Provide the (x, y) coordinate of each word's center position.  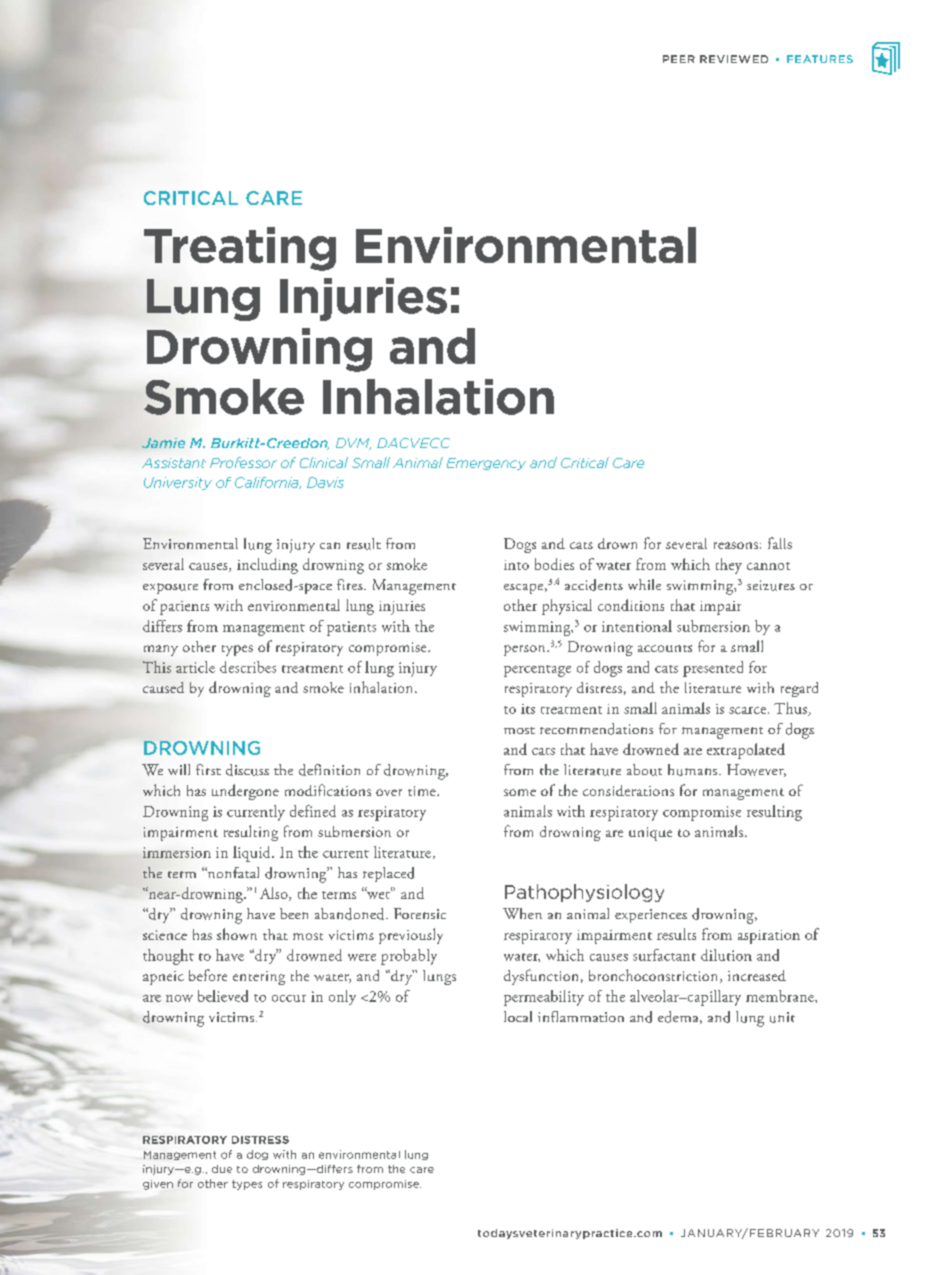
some (520, 792)
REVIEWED (734, 59)
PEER (679, 59)
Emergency (486, 464)
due (222, 1169)
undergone (245, 792)
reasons (736, 545)
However (756, 770)
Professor (243, 462)
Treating (240, 249)
